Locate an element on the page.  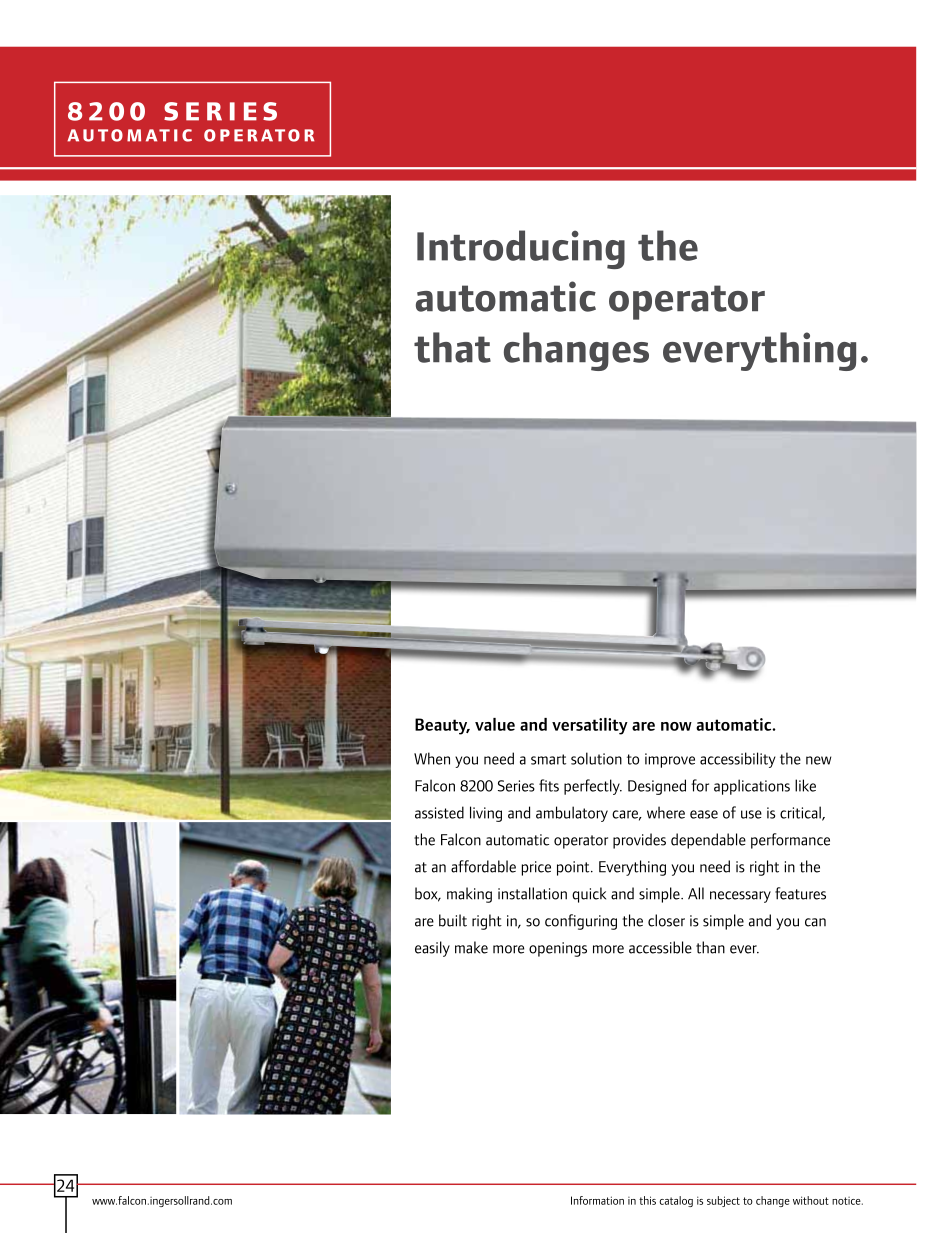
Introducing is located at coordinates (521, 249).
